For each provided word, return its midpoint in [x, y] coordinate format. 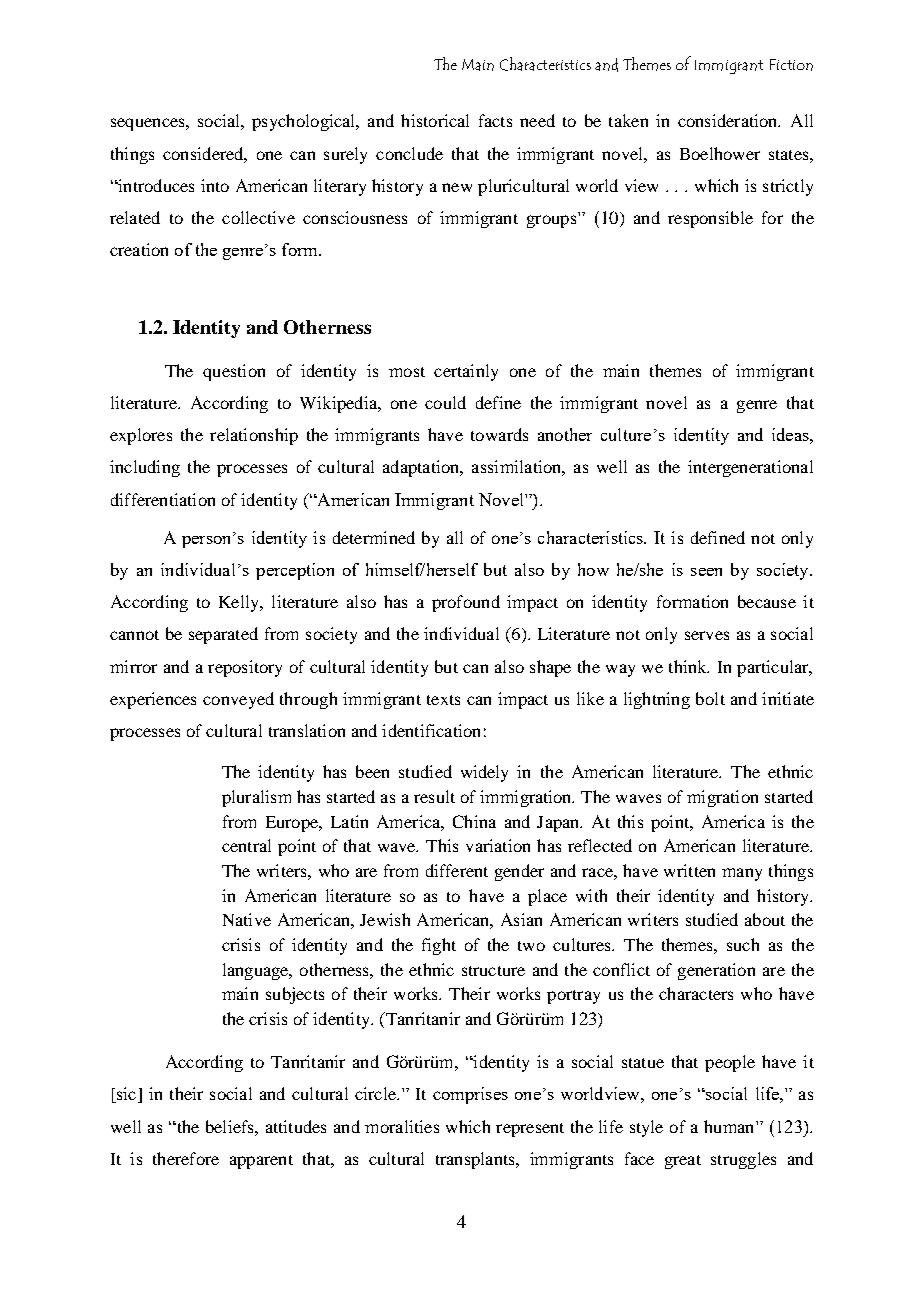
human [730, 1126]
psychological [305, 122]
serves [707, 635]
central [246, 845]
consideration [729, 120]
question [234, 372]
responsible [710, 219]
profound [466, 603]
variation [498, 845]
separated [223, 635]
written [689, 870]
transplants [476, 1160]
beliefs [231, 1126]
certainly [466, 372]
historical [435, 120]
